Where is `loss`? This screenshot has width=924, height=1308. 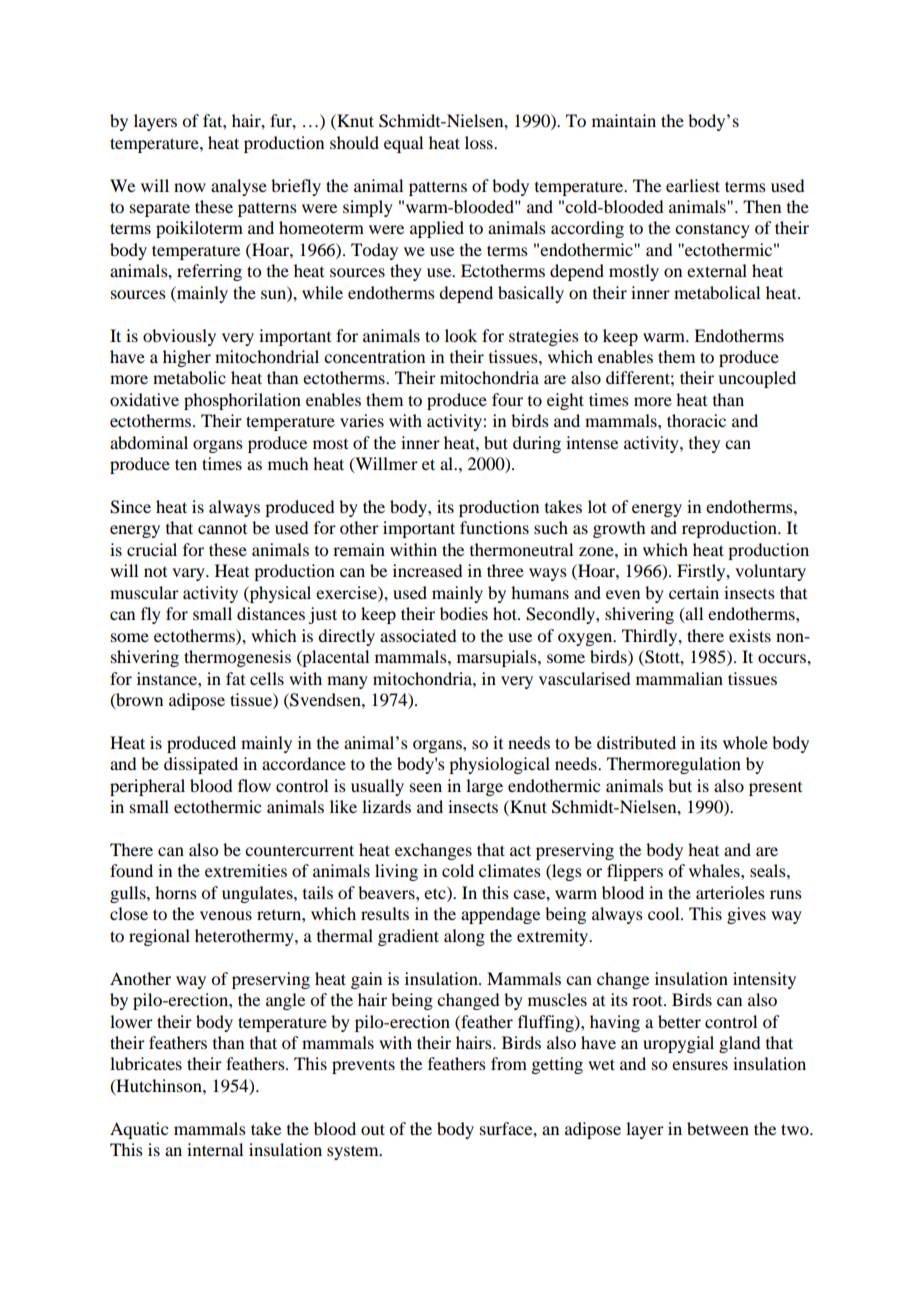 loss is located at coordinates (480, 142).
